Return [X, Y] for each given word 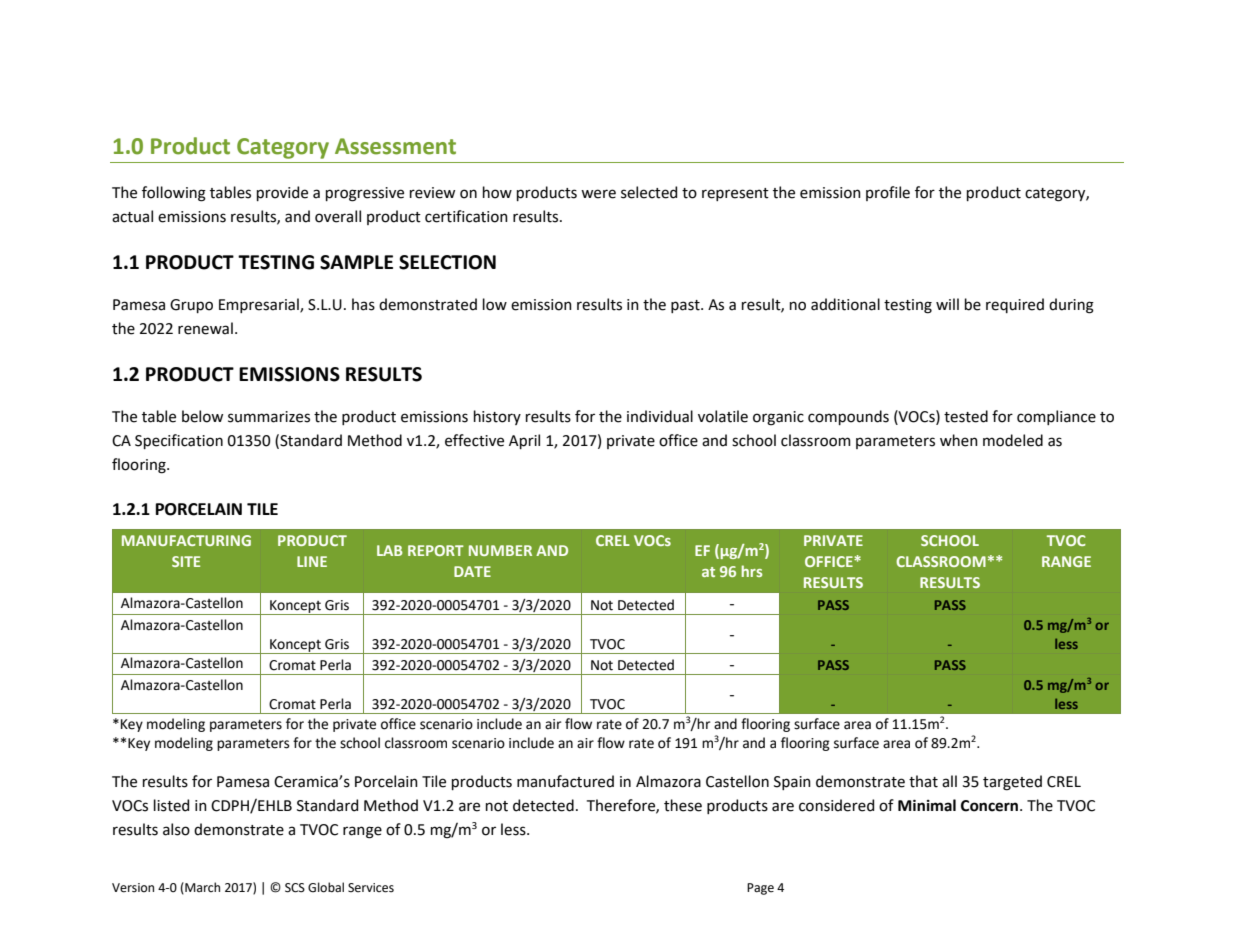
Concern [991, 806]
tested [966, 416]
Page [760, 889]
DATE [472, 571]
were [598, 194]
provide [282, 193]
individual [660, 416]
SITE [186, 561]
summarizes [269, 417]
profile [888, 193]
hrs [752, 571]
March [201, 888]
